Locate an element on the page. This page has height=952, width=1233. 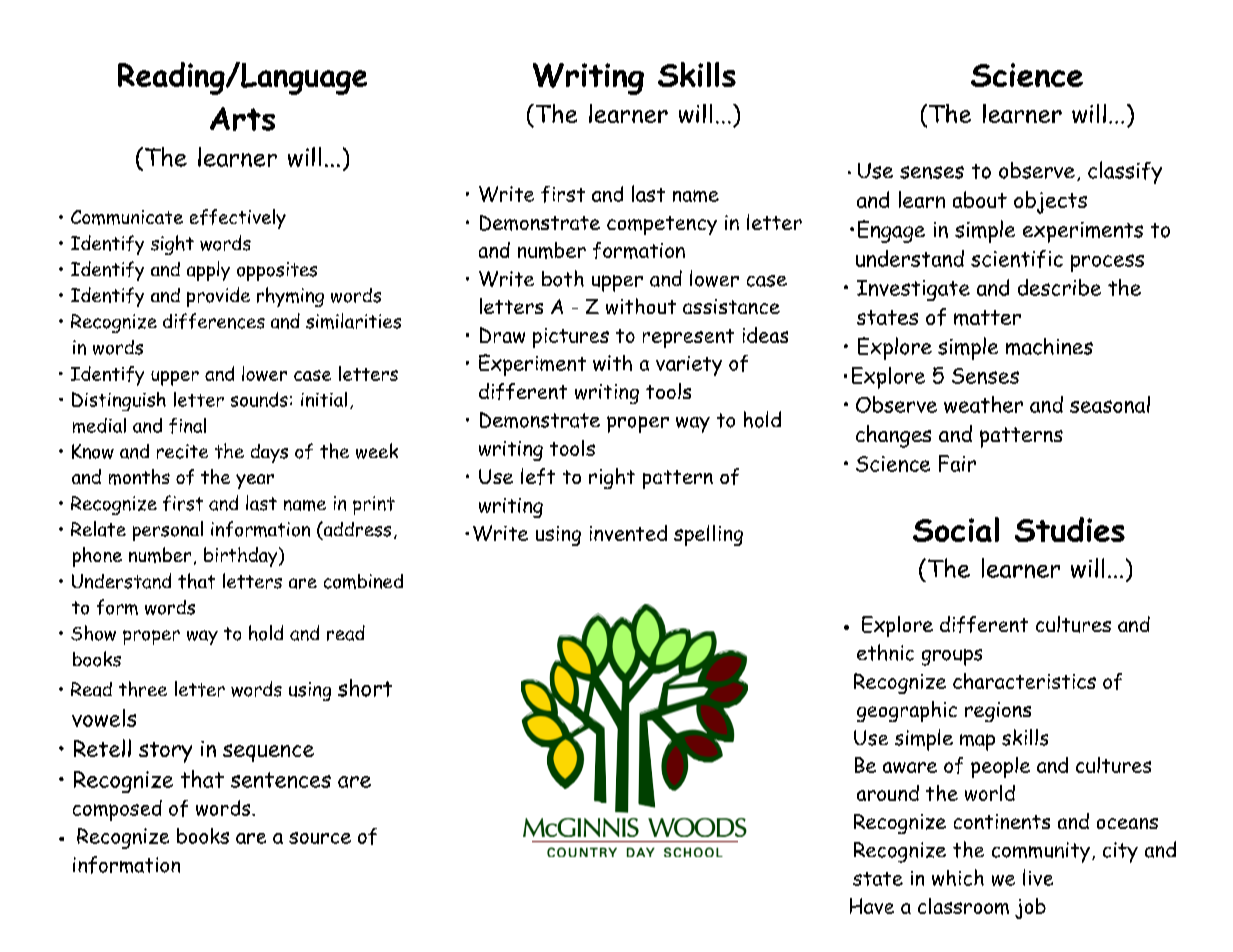
competency is located at coordinates (662, 225).
